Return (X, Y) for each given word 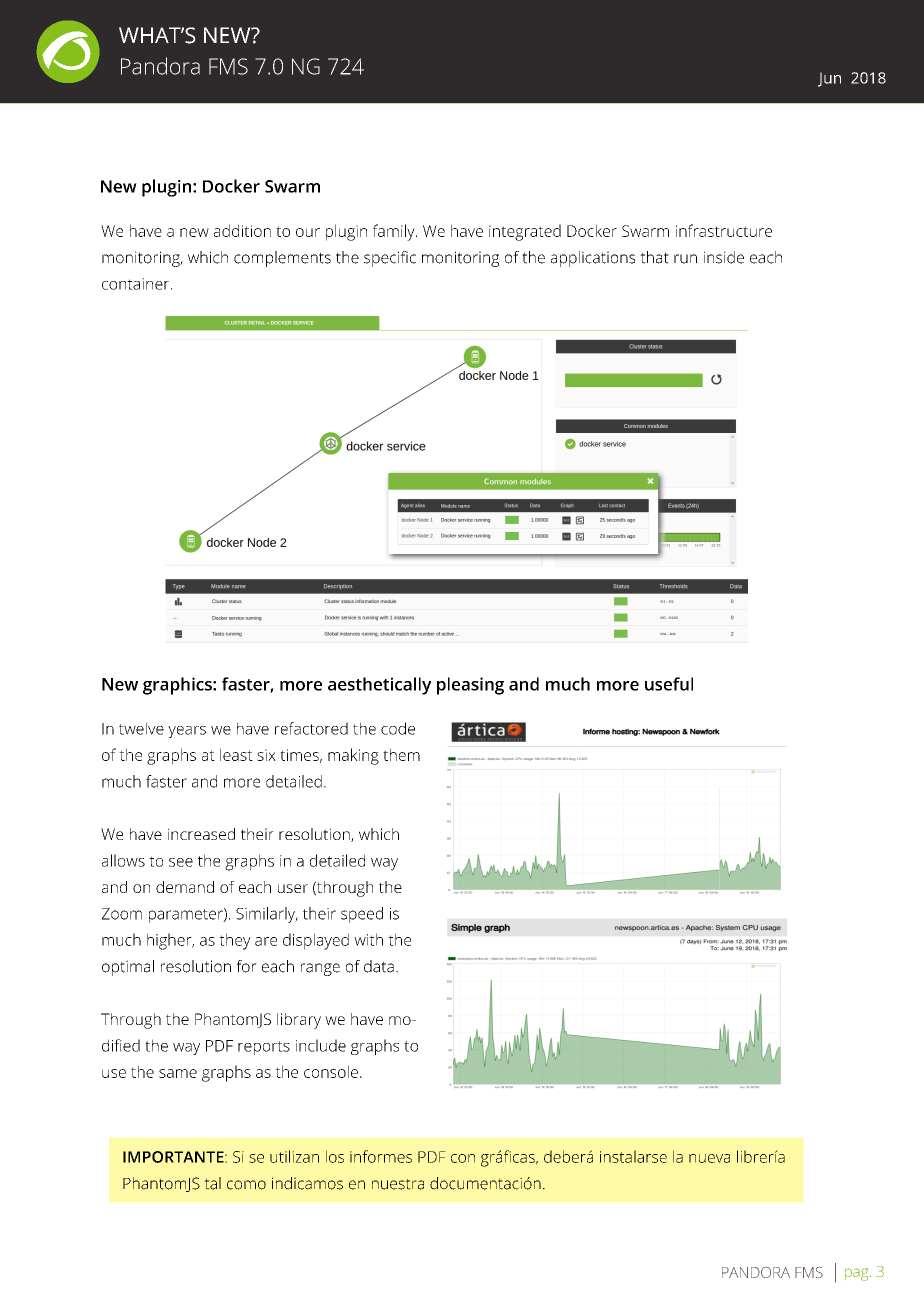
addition (242, 230)
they (235, 941)
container (137, 284)
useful (669, 684)
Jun (829, 79)
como (246, 1185)
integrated (525, 232)
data (379, 966)
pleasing (470, 686)
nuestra (398, 1184)
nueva (709, 1158)
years (187, 732)
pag (858, 1274)
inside (724, 257)
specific (390, 259)
